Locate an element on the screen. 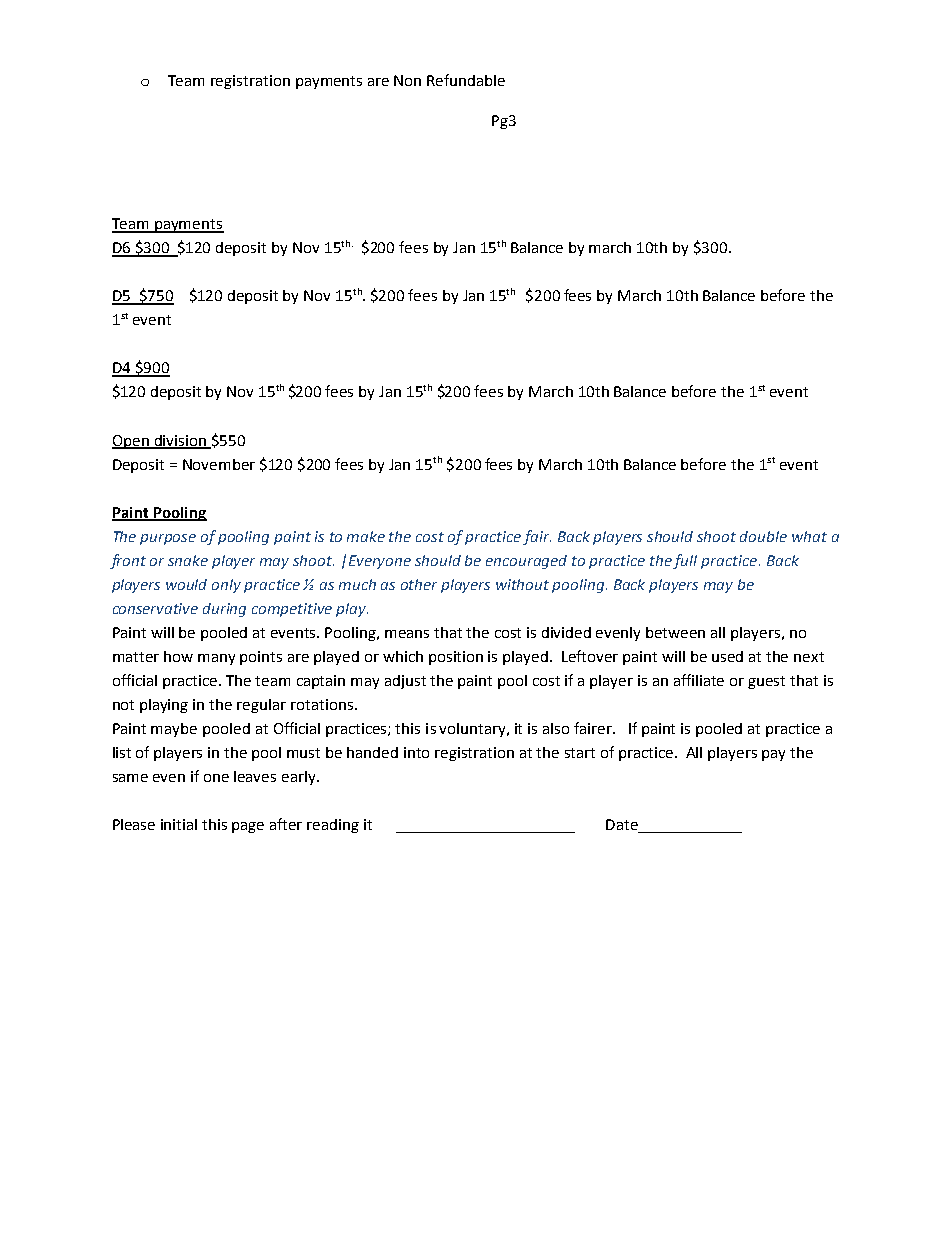 The height and width of the screenshot is (1233, 952). division is located at coordinates (180, 441).
